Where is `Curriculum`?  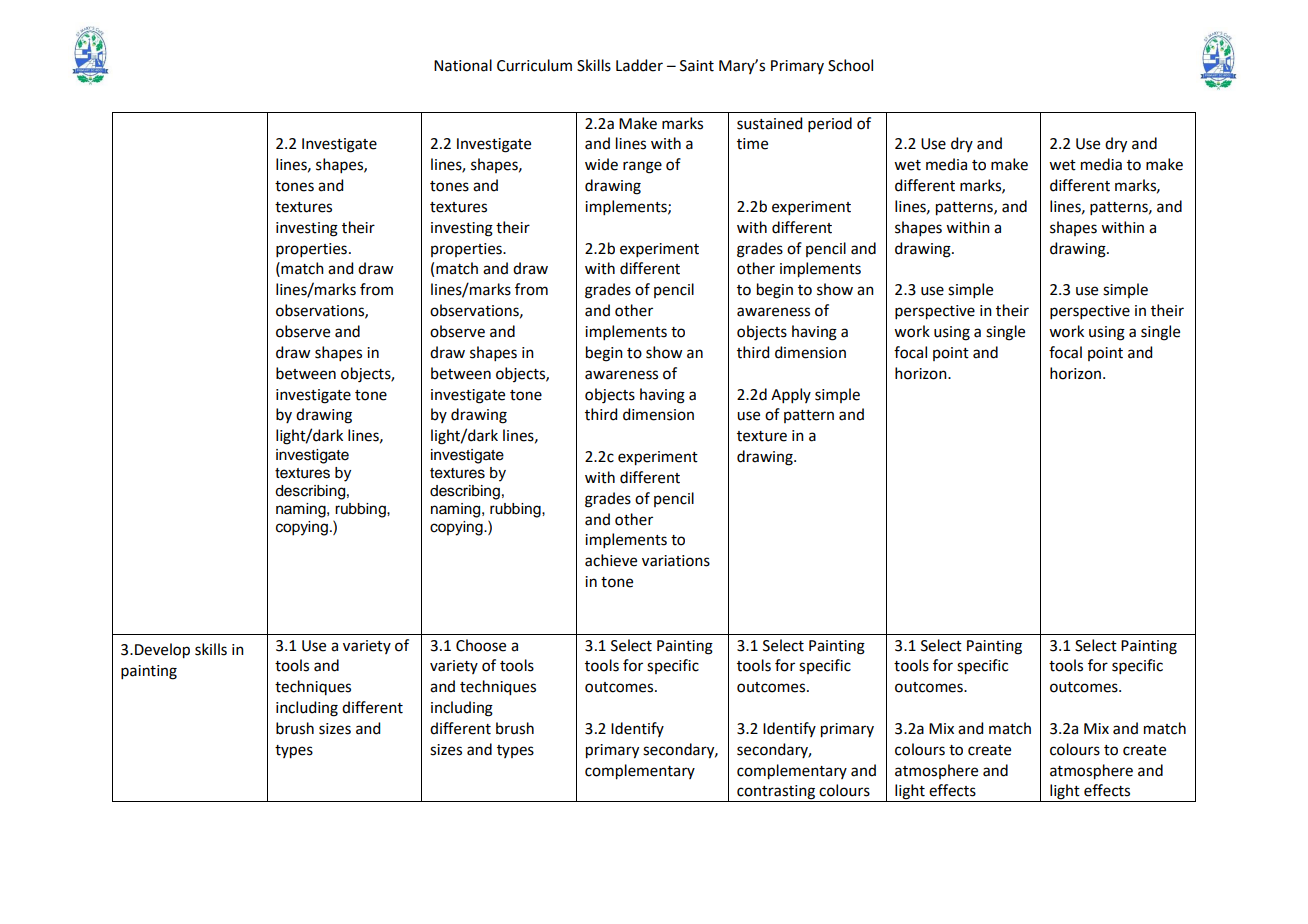 Curriculum is located at coordinates (534, 65).
